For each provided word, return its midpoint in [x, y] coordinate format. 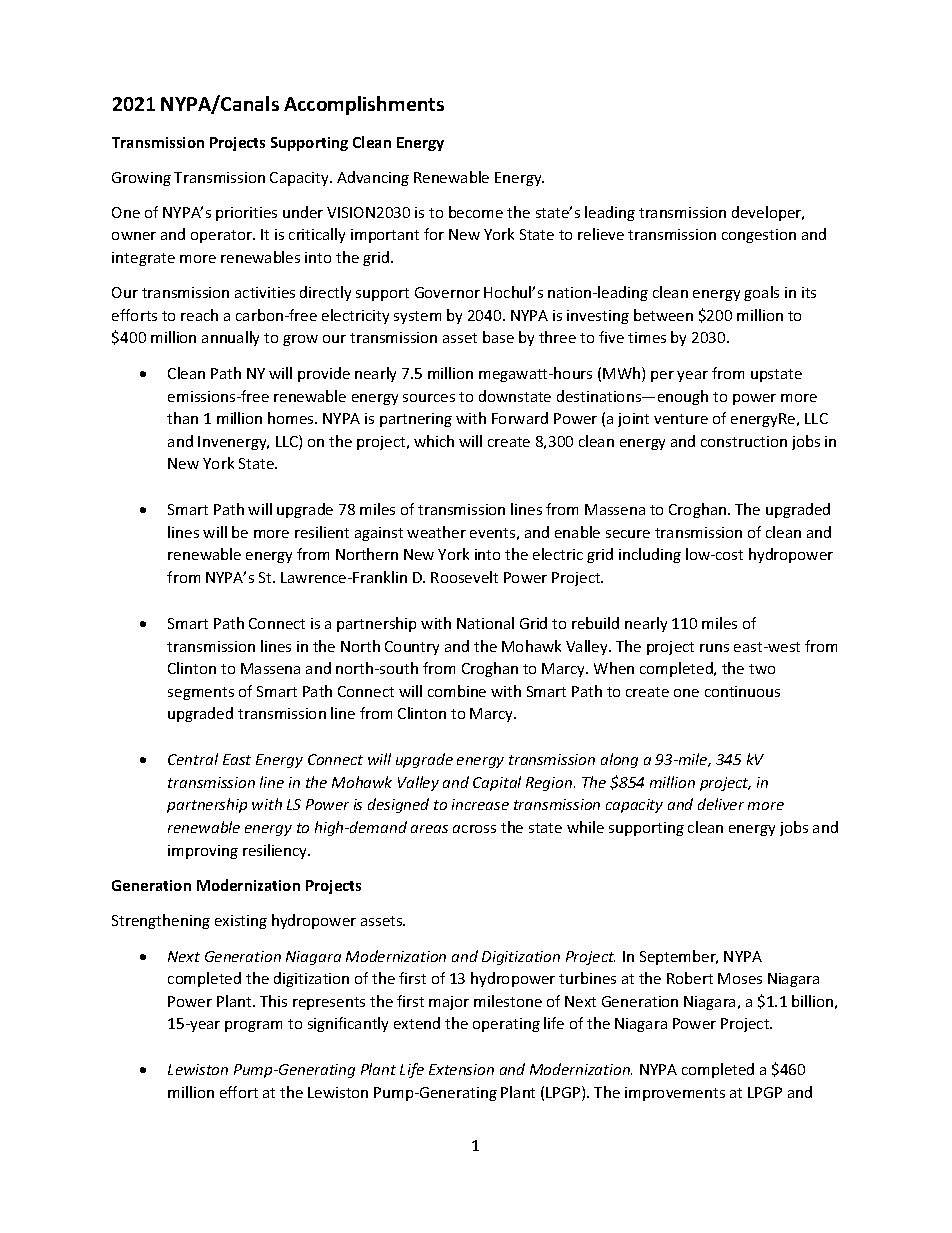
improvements [675, 1094]
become [476, 212]
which [434, 441]
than [182, 418]
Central [193, 759]
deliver [721, 804]
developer [768, 213]
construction [744, 441]
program [253, 1026]
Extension [461, 1069]
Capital [497, 783]
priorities [246, 214]
